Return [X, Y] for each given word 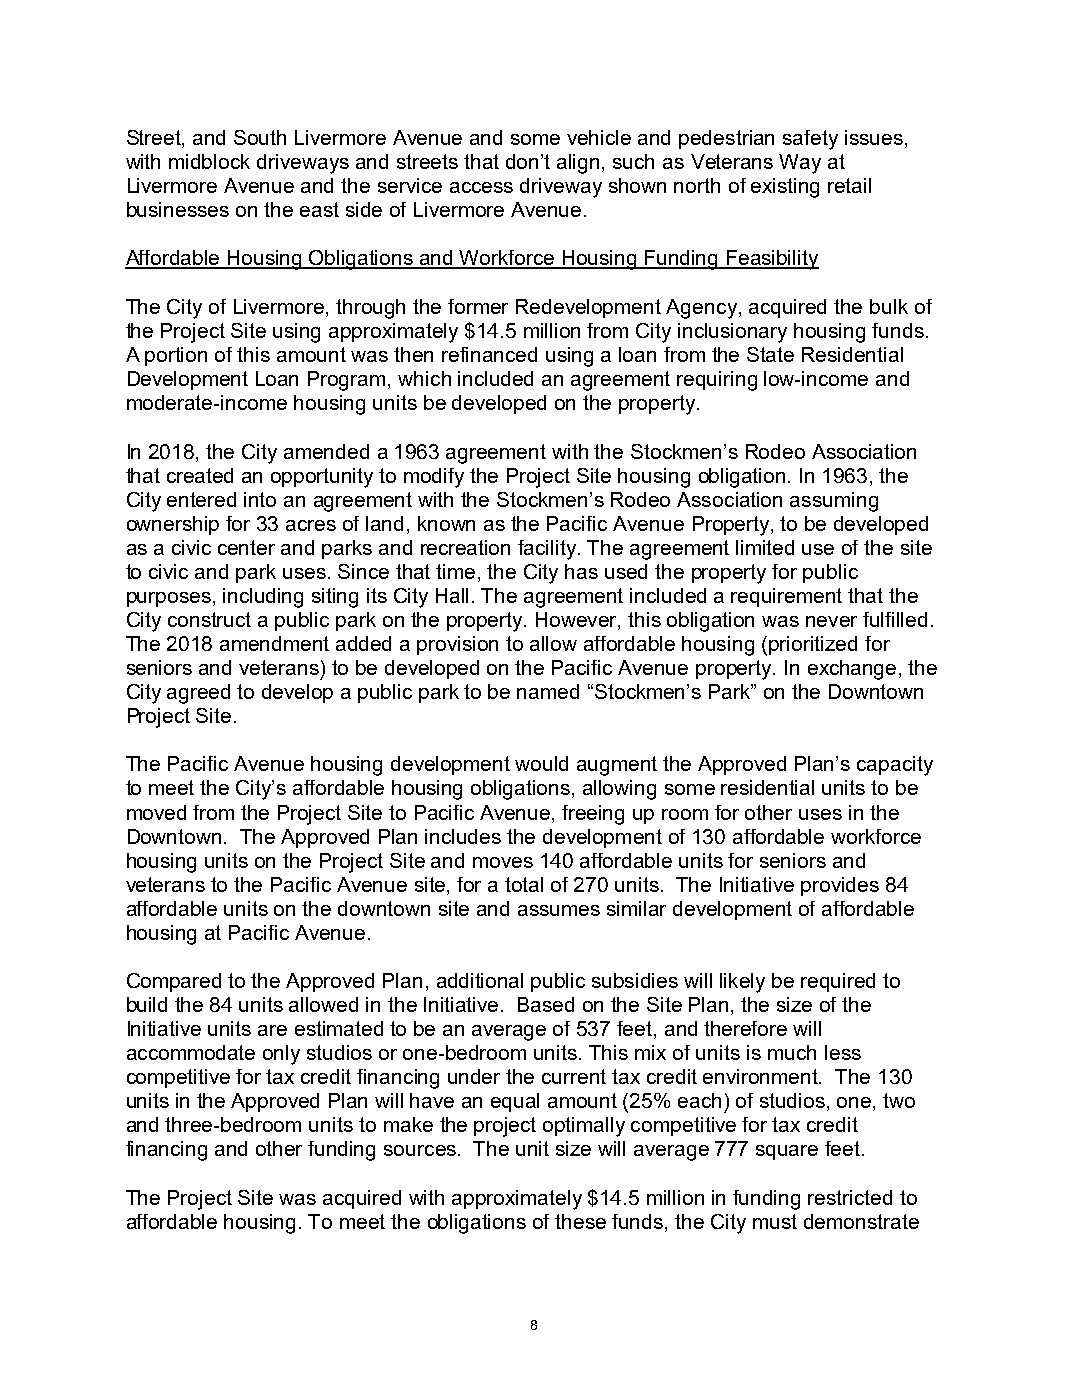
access [481, 187]
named [548, 691]
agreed [198, 694]
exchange [852, 670]
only [281, 1055]
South [260, 137]
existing [785, 188]
